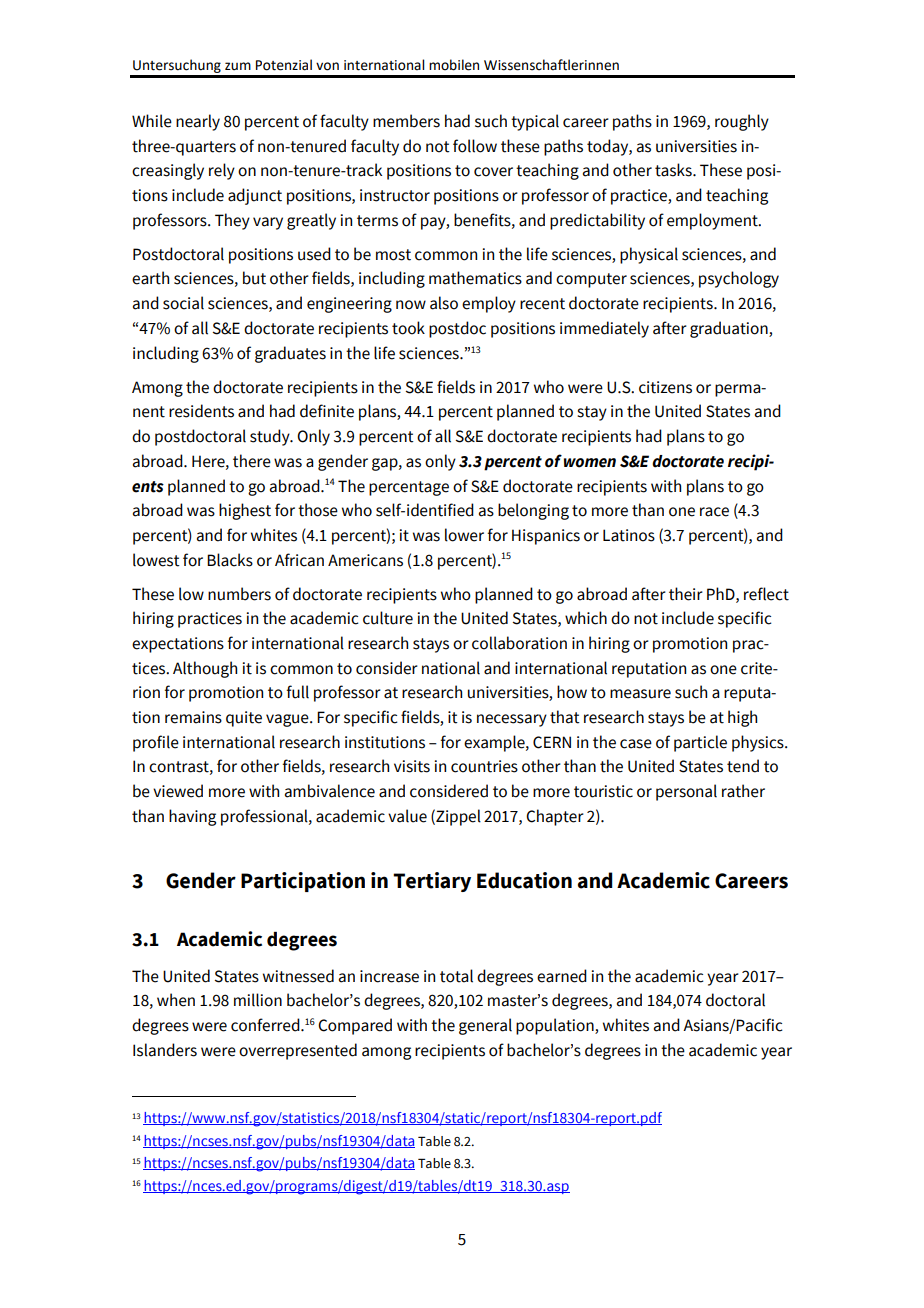 The width and height of the screenshot is (924, 1308). Describe the element at coordinates (742, 122) in the screenshot. I see `roughly` at that location.
